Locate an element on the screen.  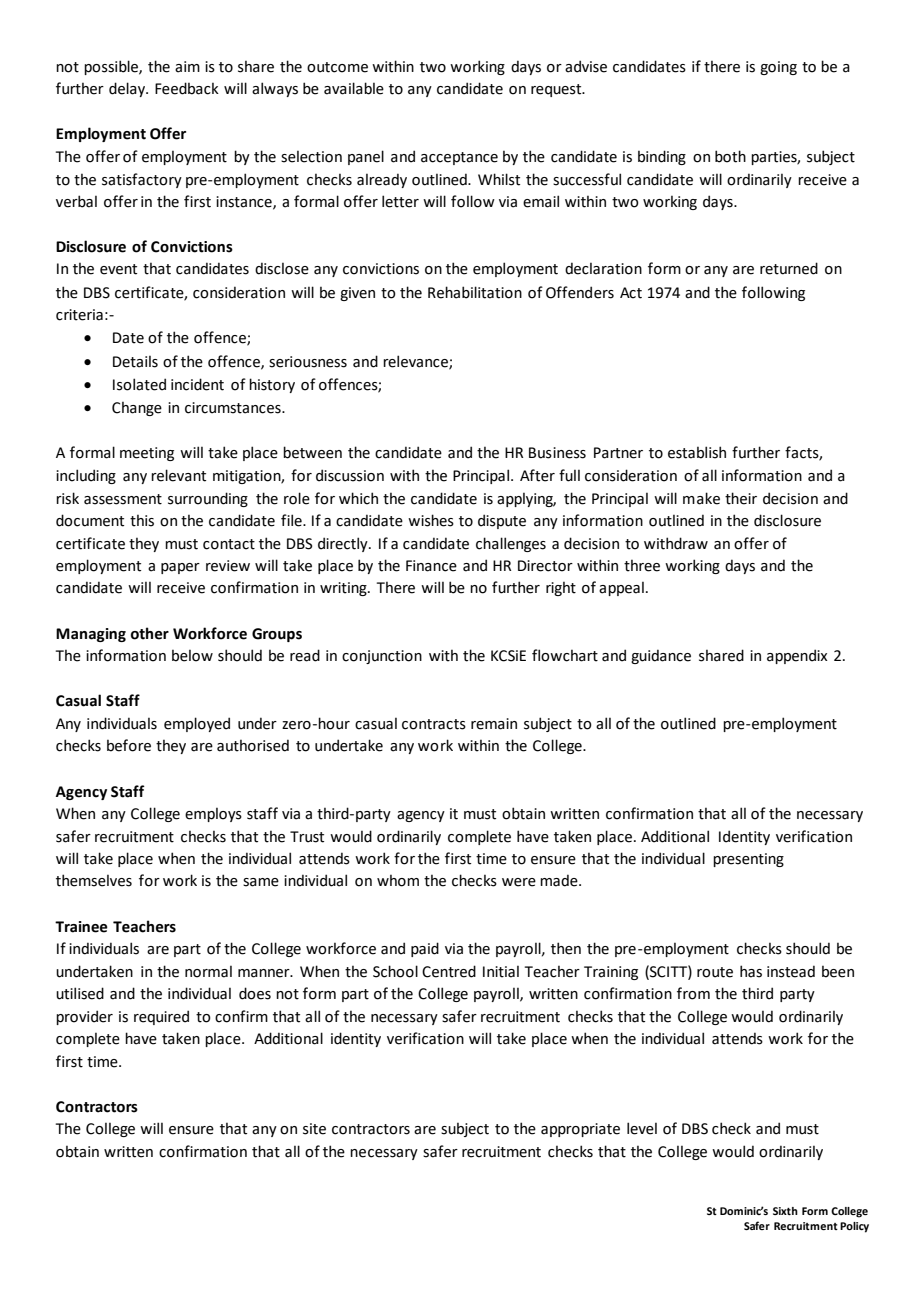
After is located at coordinates (537, 475).
